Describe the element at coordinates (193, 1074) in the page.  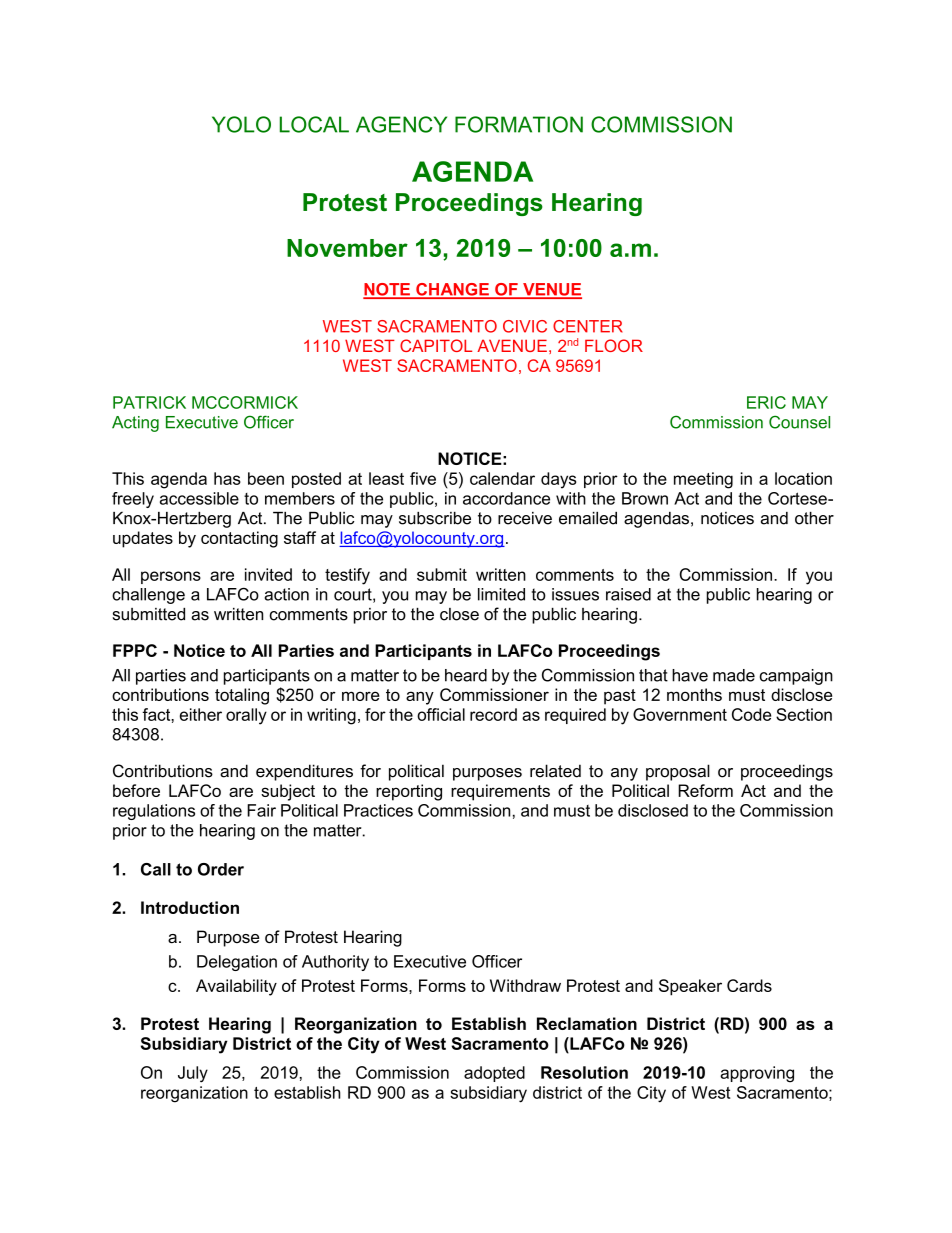
I see `July` at that location.
